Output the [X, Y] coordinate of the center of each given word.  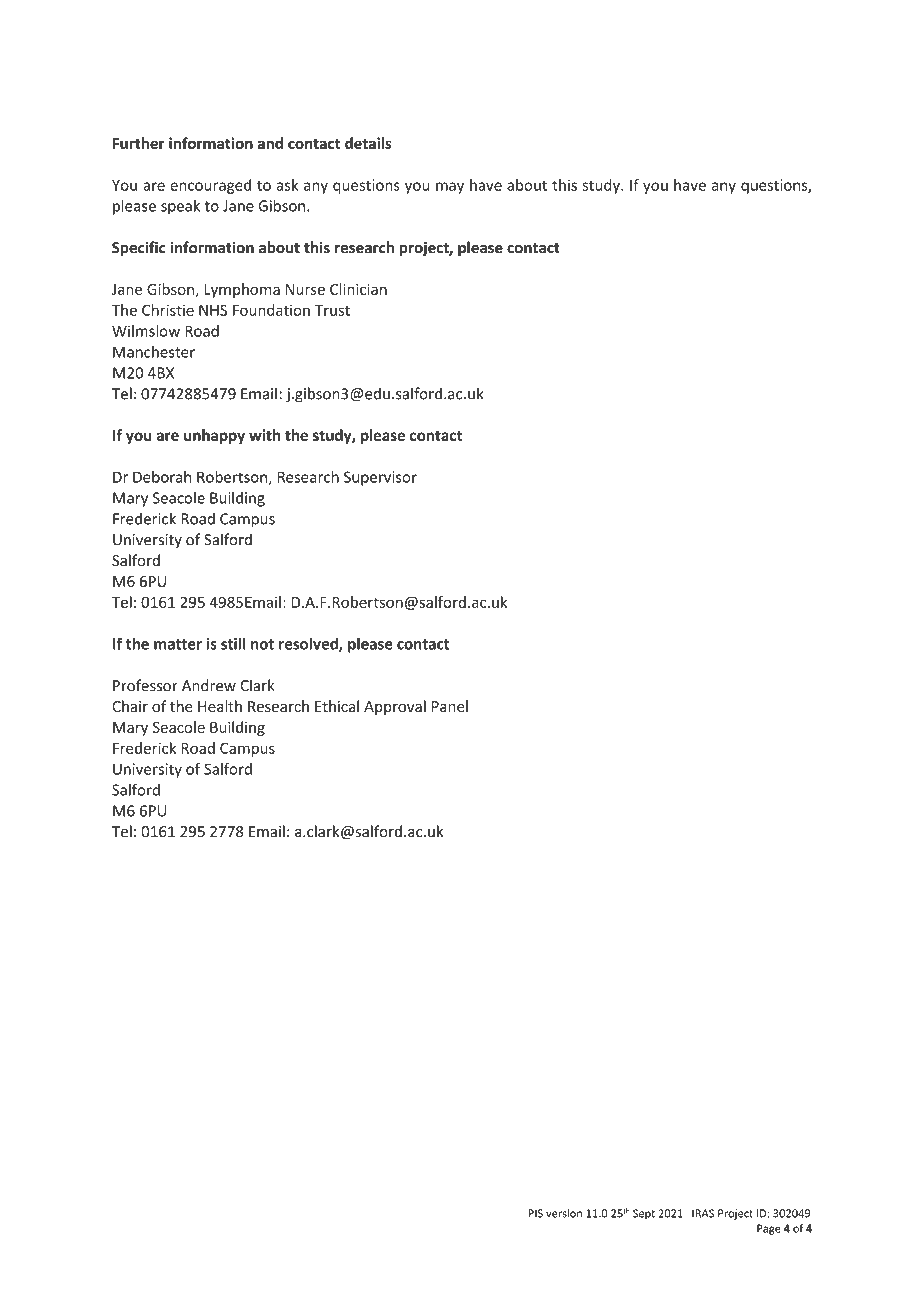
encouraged [210, 186]
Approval [395, 707]
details [368, 143]
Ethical [337, 706]
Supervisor [380, 478]
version [564, 1213]
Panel [450, 706]
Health [220, 706]
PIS [536, 1213]
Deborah [162, 477]
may [450, 188]
